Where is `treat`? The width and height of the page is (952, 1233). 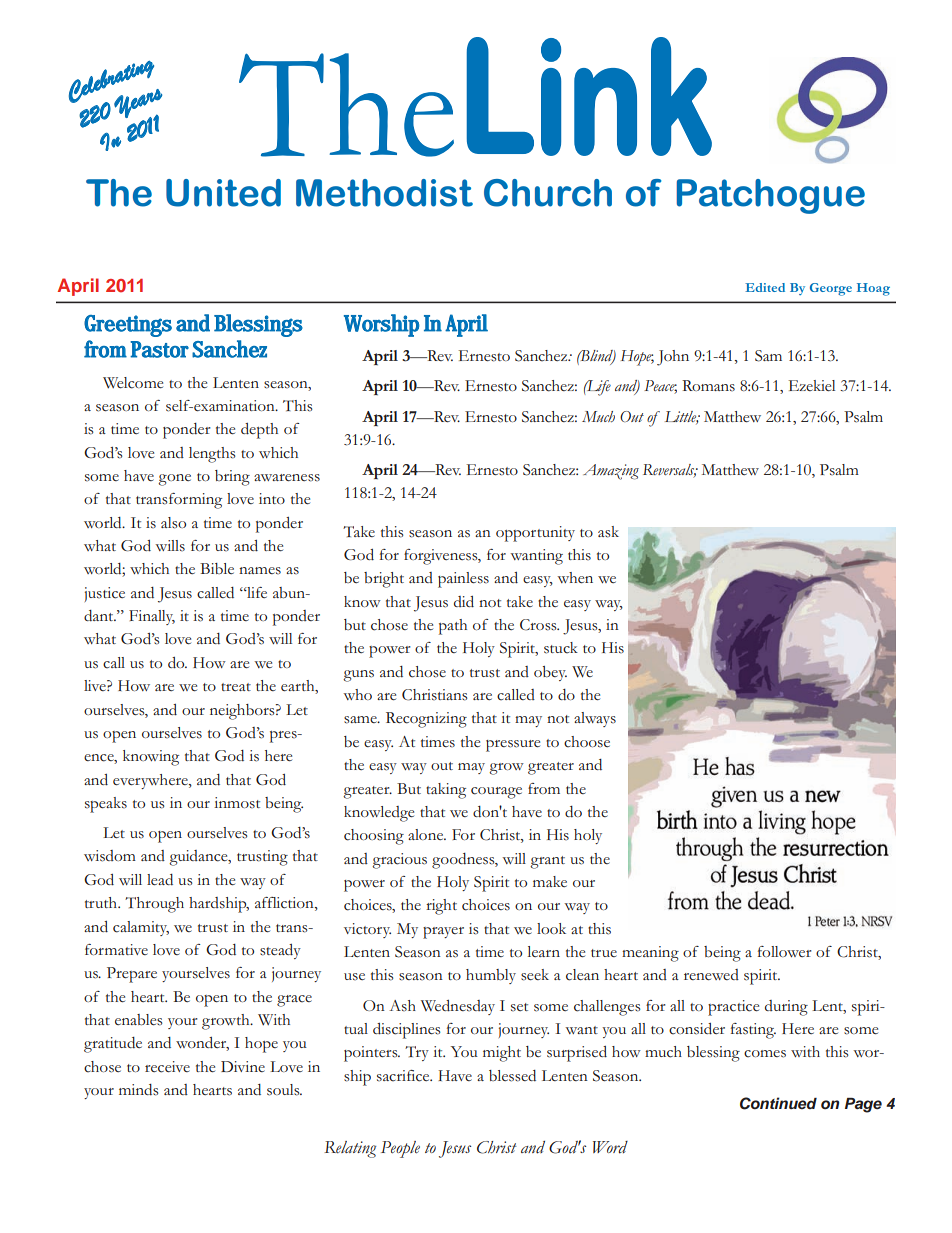
treat is located at coordinates (236, 687).
